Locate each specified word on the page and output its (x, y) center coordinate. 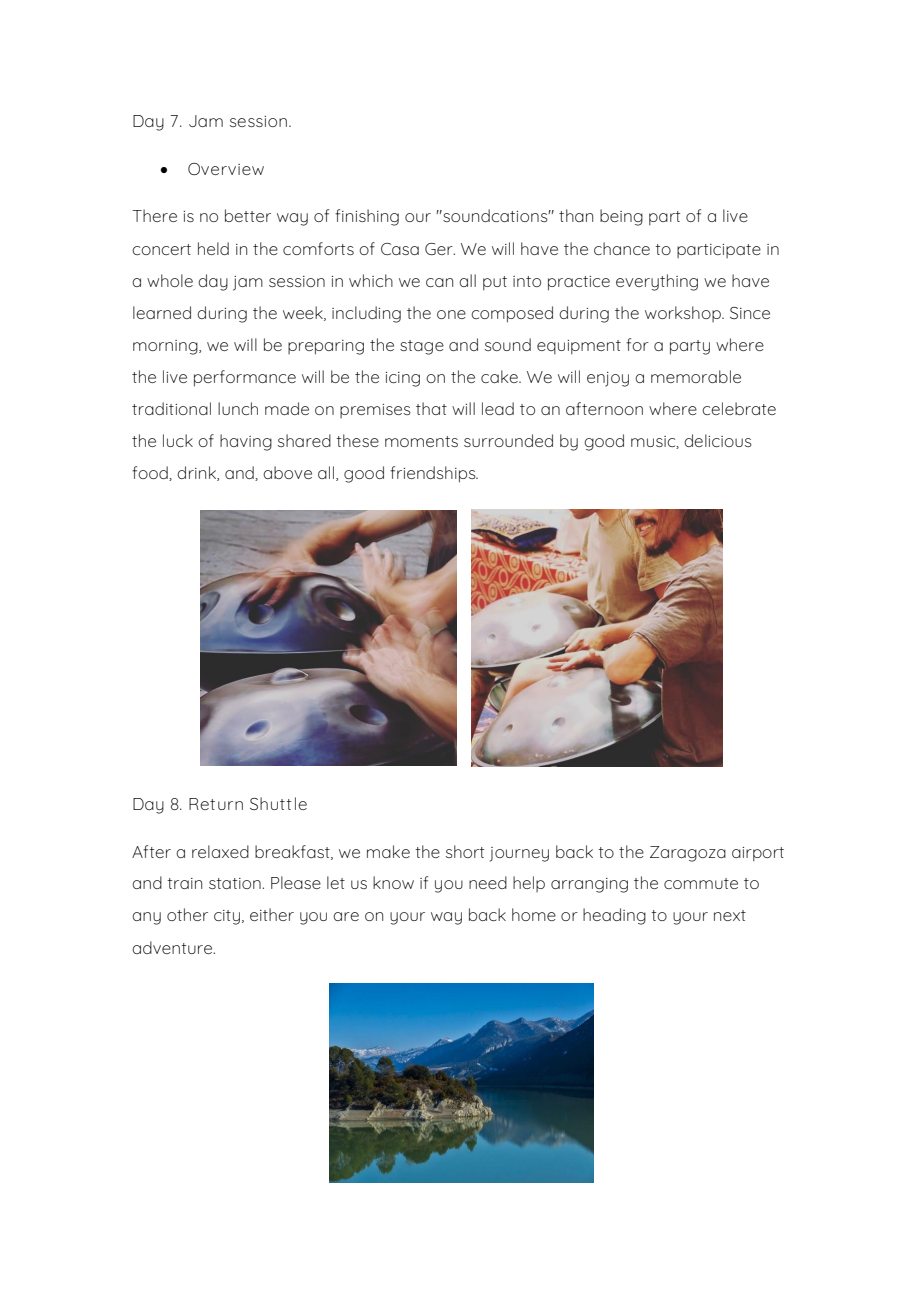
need (488, 882)
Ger (440, 249)
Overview (226, 169)
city (227, 917)
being (621, 217)
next (730, 915)
